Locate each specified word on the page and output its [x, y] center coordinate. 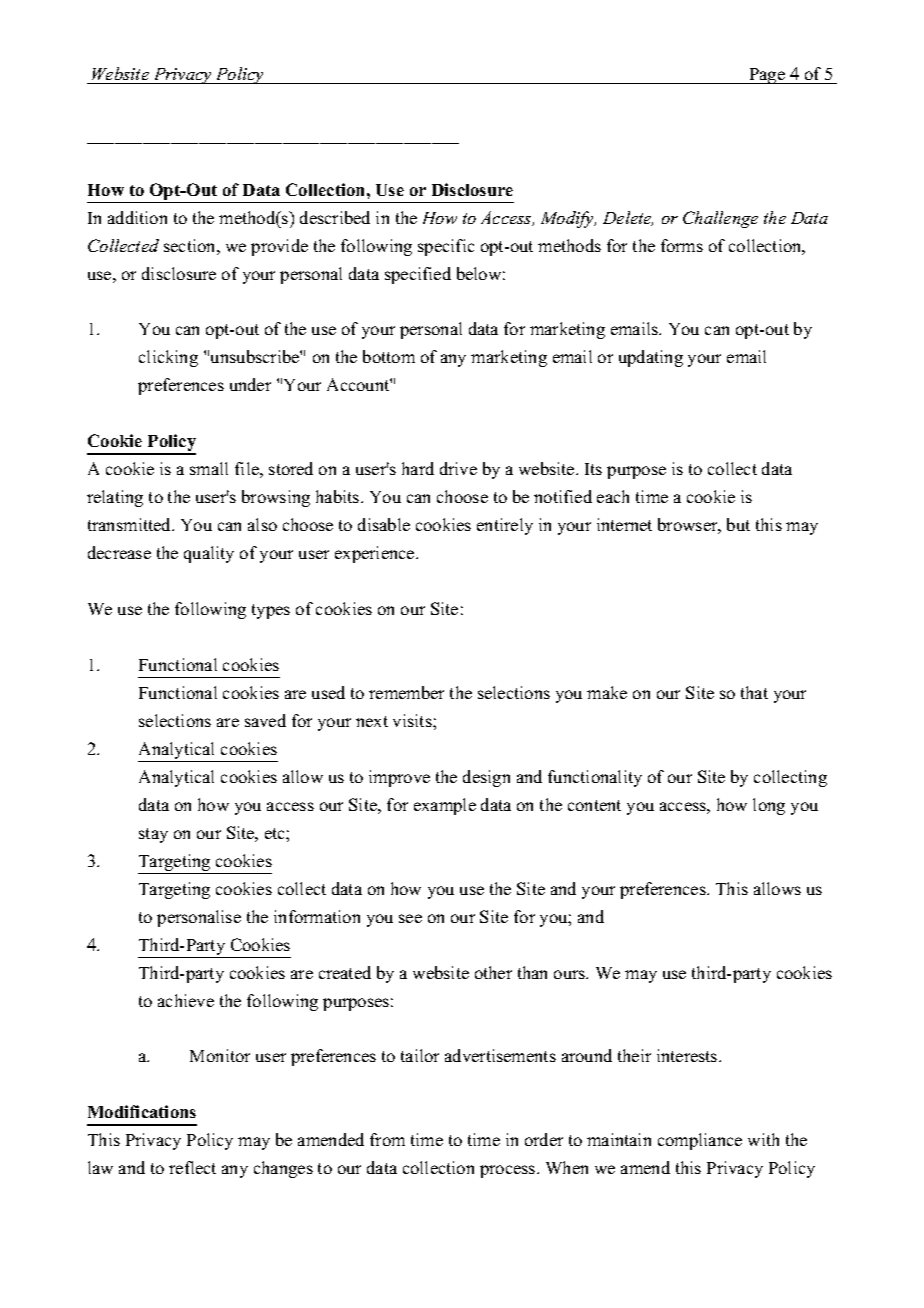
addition [137, 217]
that [754, 692]
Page [767, 76]
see [410, 918]
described [335, 217]
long [769, 806]
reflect [192, 1167]
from [387, 1139]
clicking [168, 358]
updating [651, 358]
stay [153, 835]
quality [209, 554]
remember [406, 692]
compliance [700, 1141]
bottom [389, 356]
